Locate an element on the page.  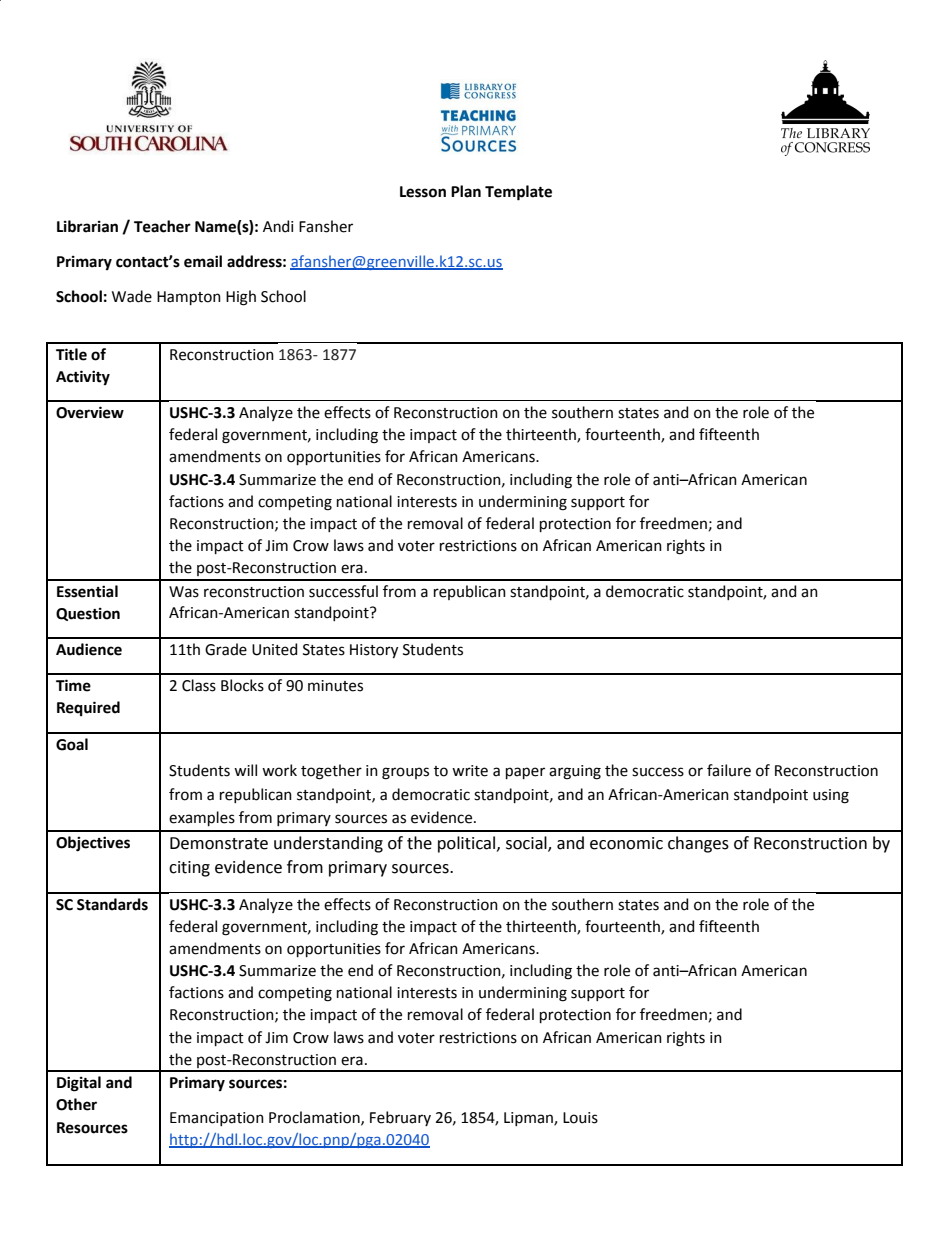
Teacher is located at coordinates (162, 226).
